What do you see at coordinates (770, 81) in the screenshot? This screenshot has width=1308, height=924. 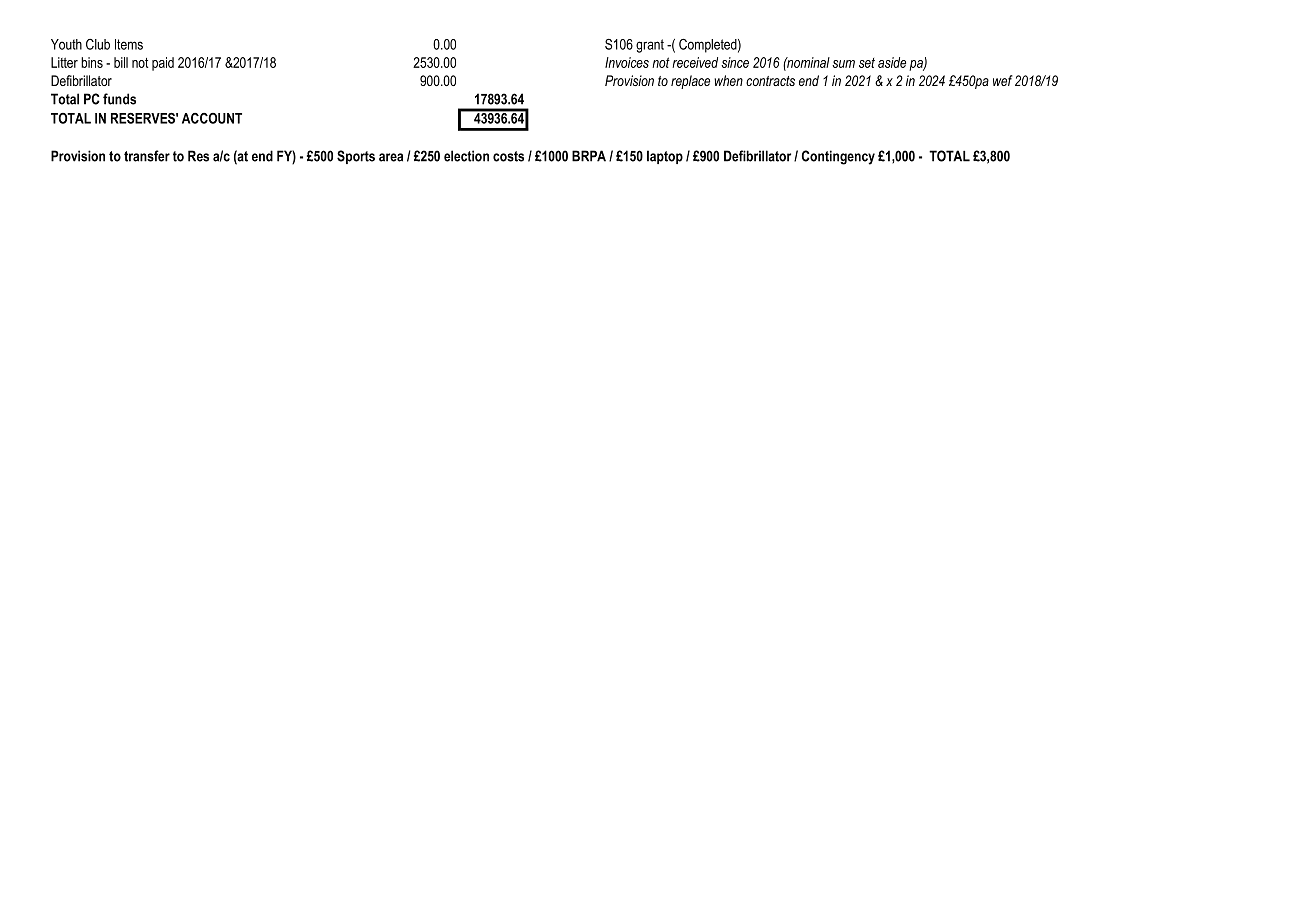 I see `contracts` at bounding box center [770, 81].
